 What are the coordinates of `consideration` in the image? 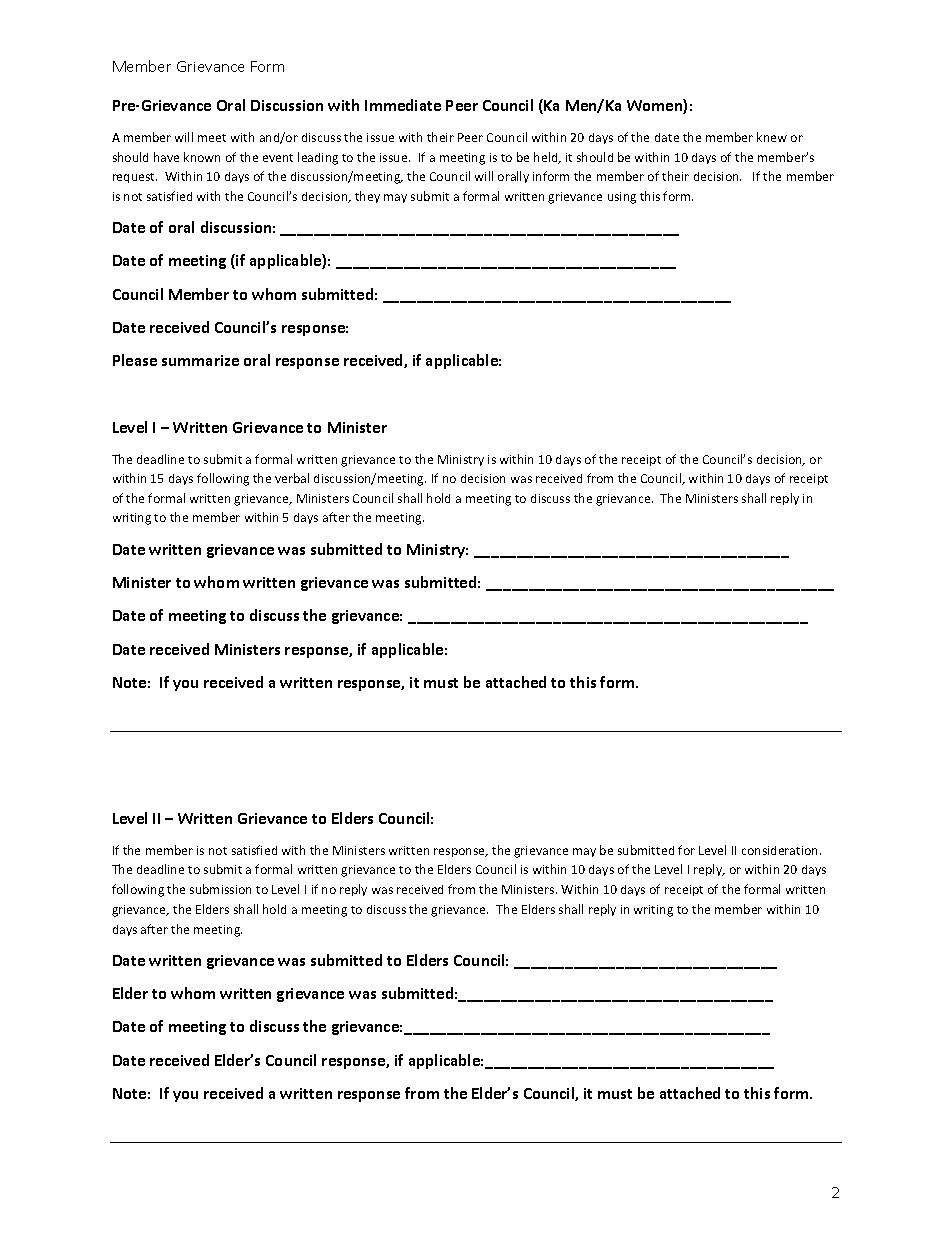 It's located at (781, 850).
